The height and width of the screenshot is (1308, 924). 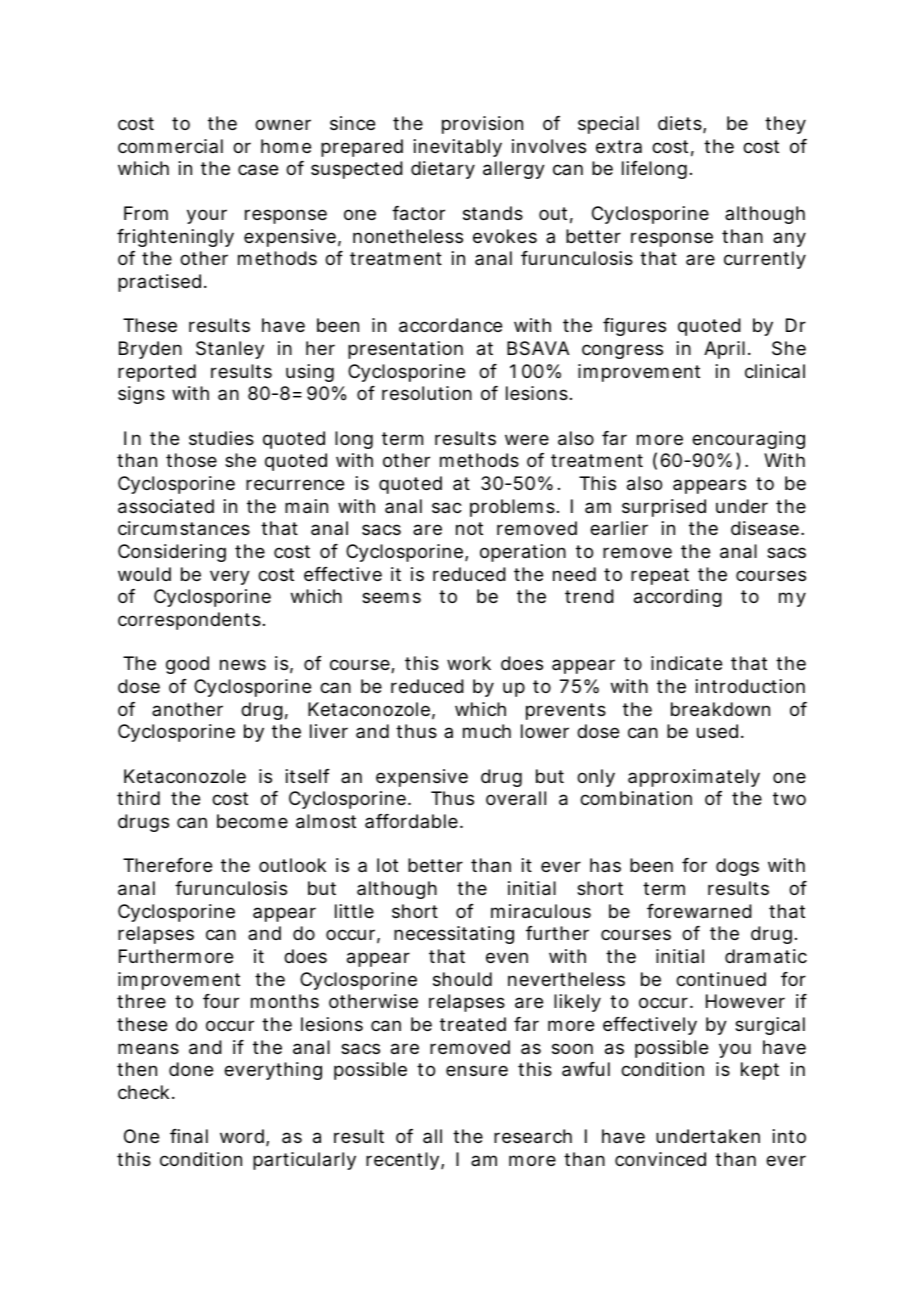 What do you see at coordinates (681, 124) in the screenshot?
I see `diets` at bounding box center [681, 124].
